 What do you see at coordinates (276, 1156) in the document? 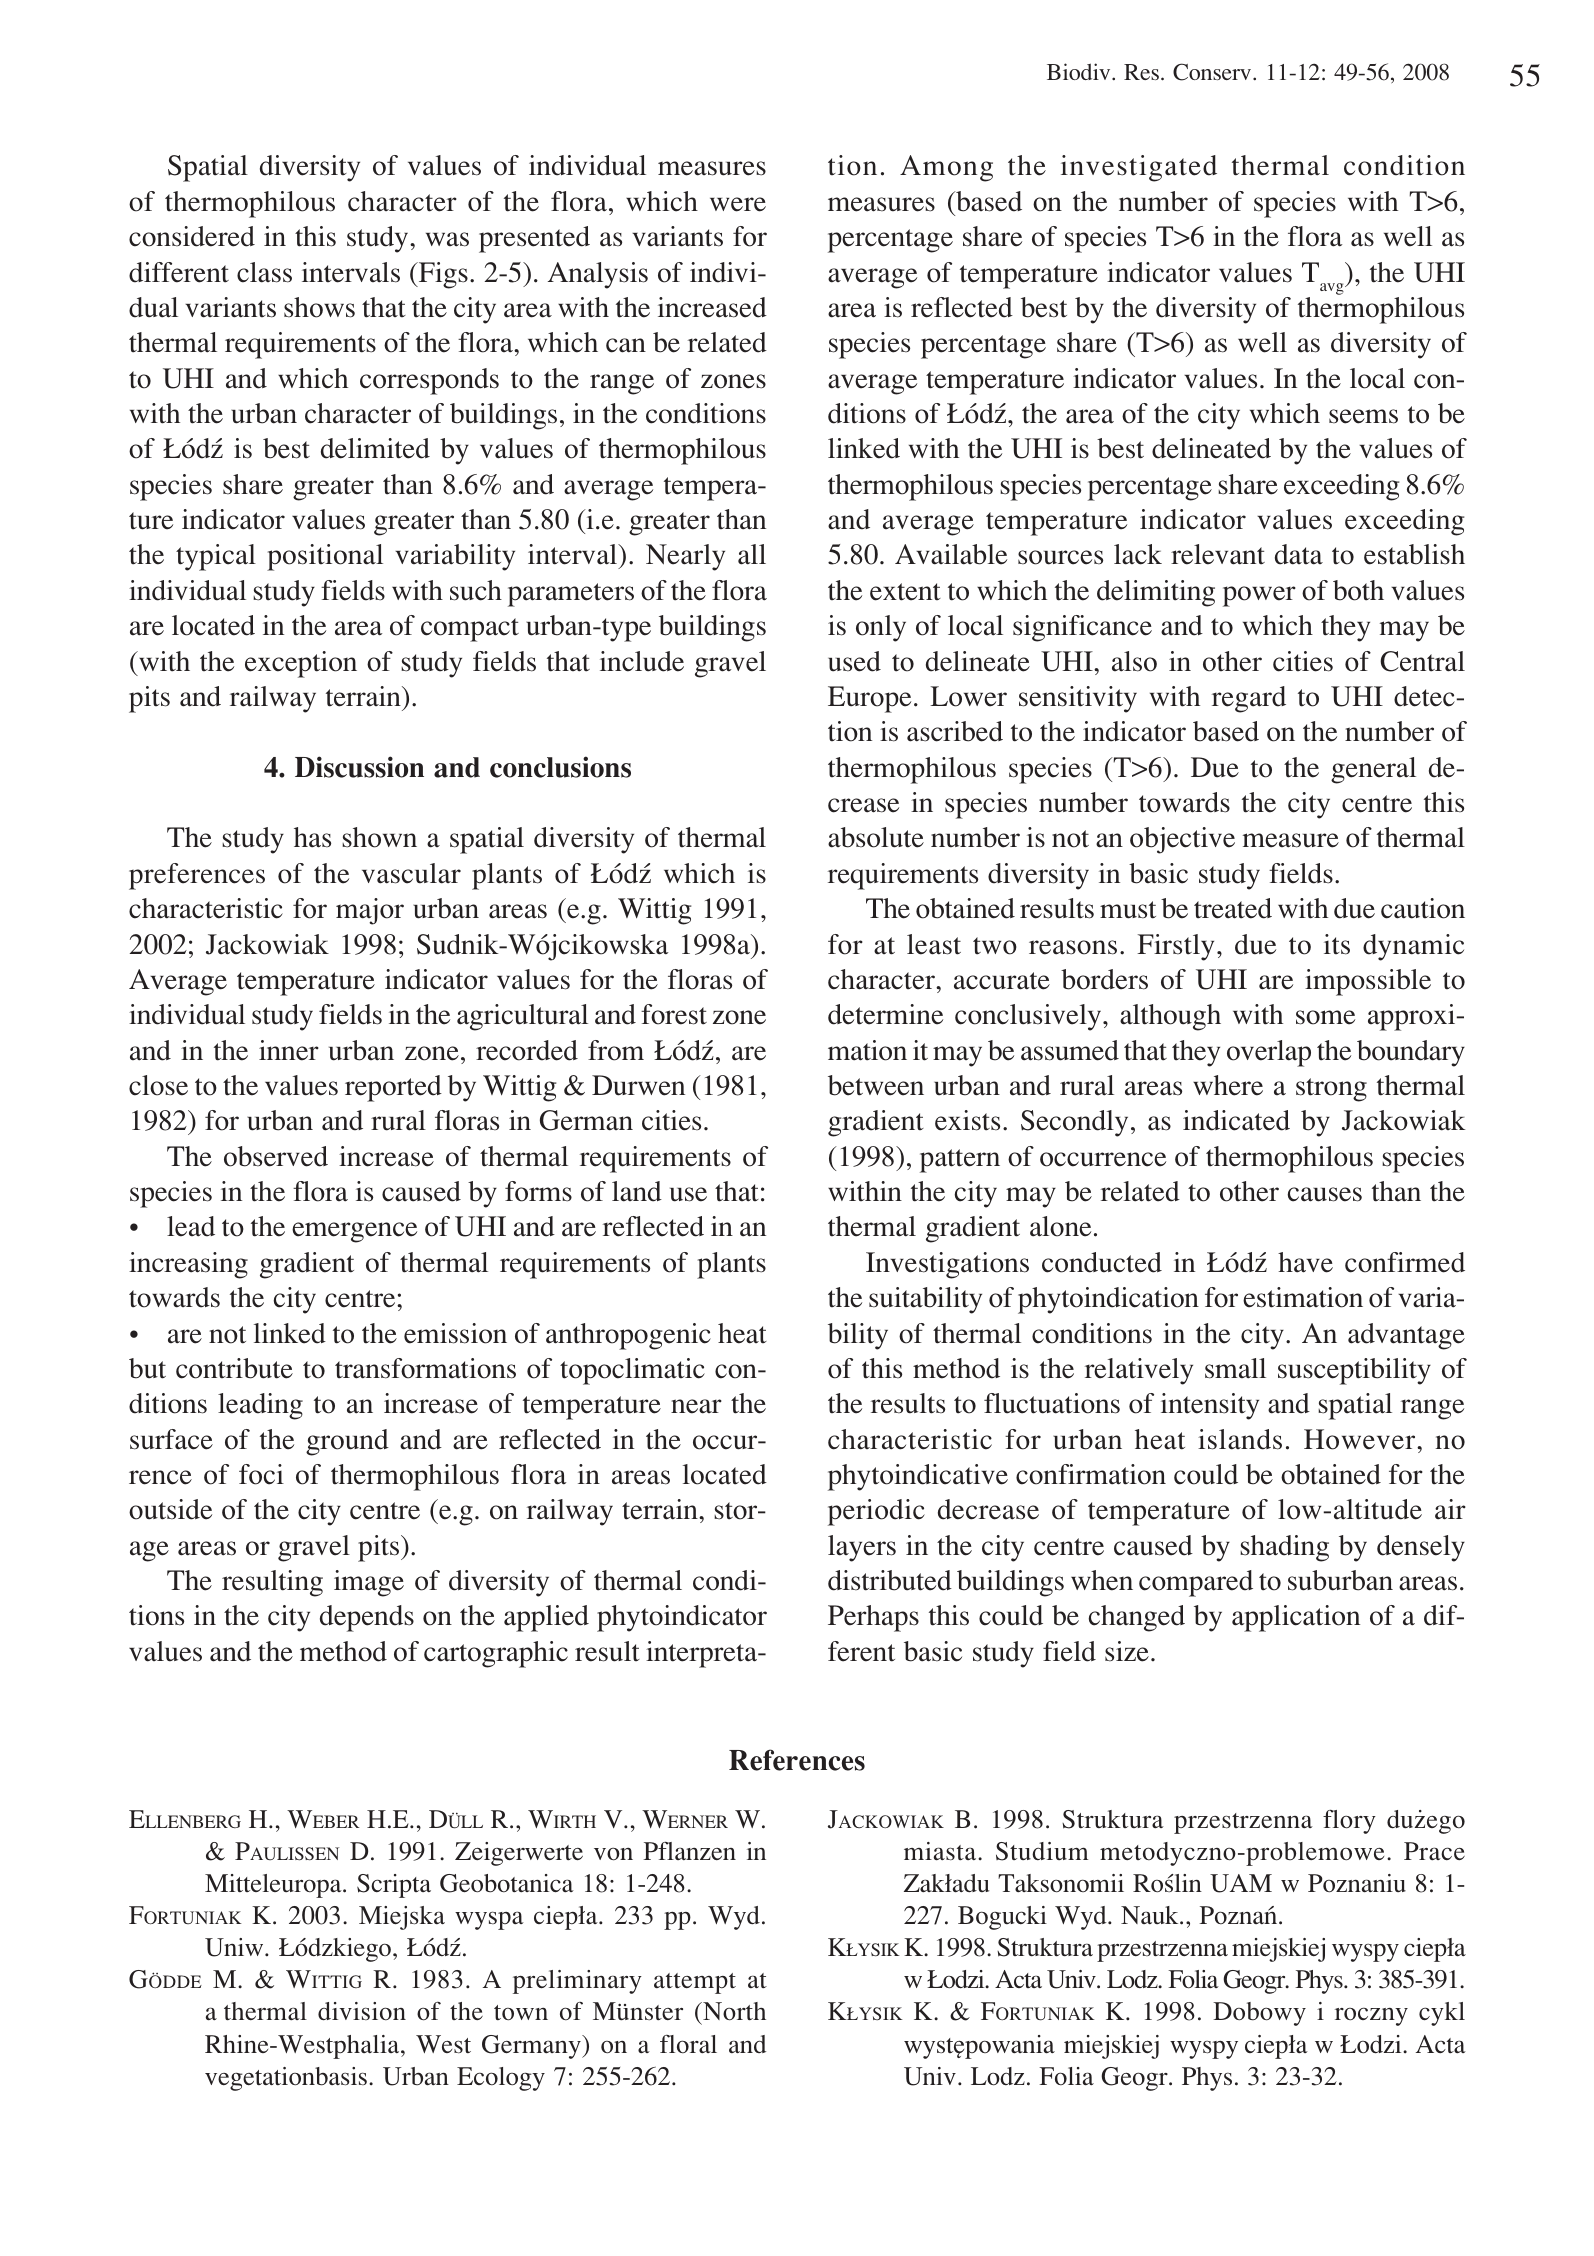
I see `observed` at bounding box center [276, 1156].
